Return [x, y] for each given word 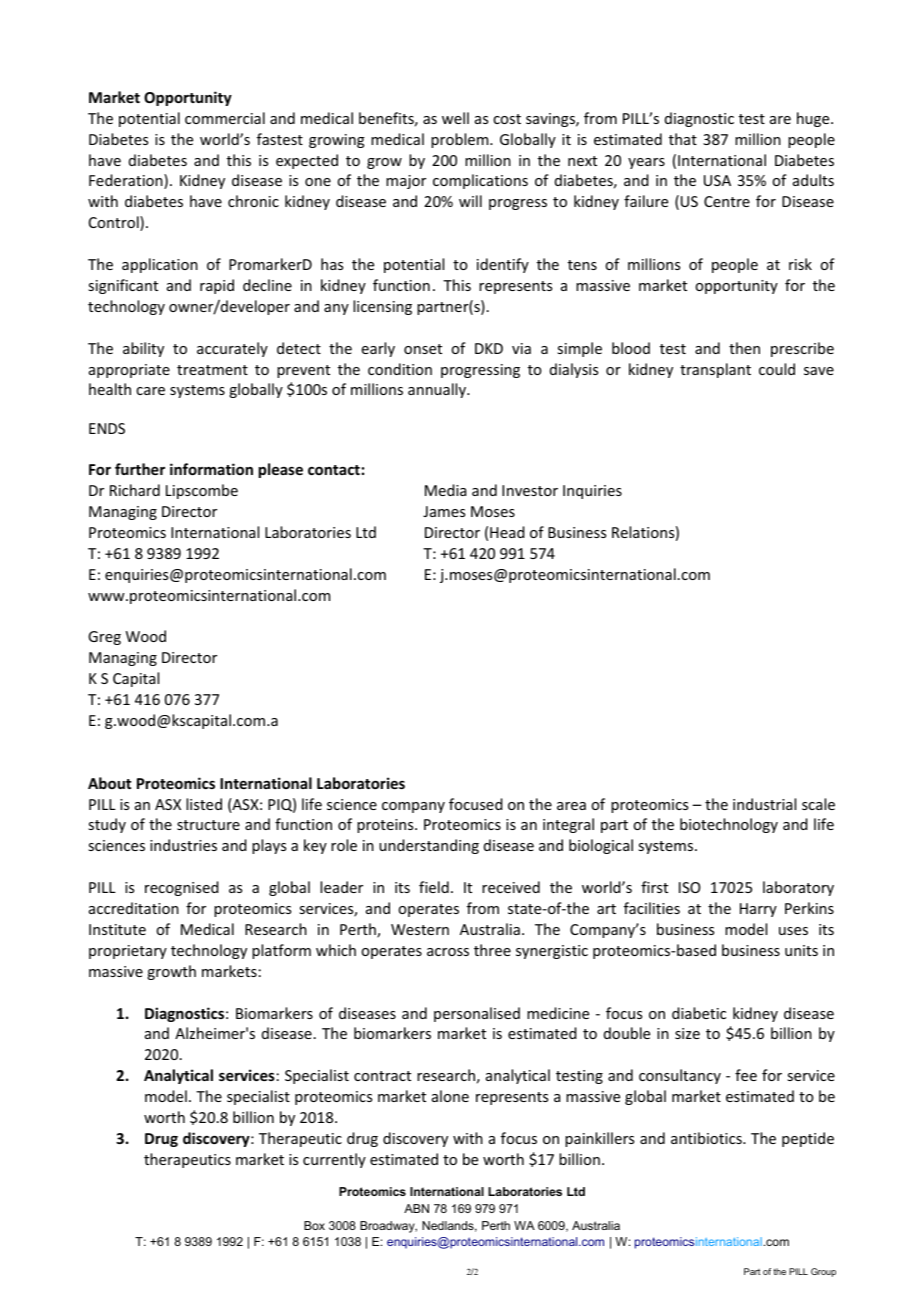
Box [314, 1225]
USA [717, 180]
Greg [104, 638]
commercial [225, 118]
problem [461, 140]
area [571, 806]
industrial [764, 804]
